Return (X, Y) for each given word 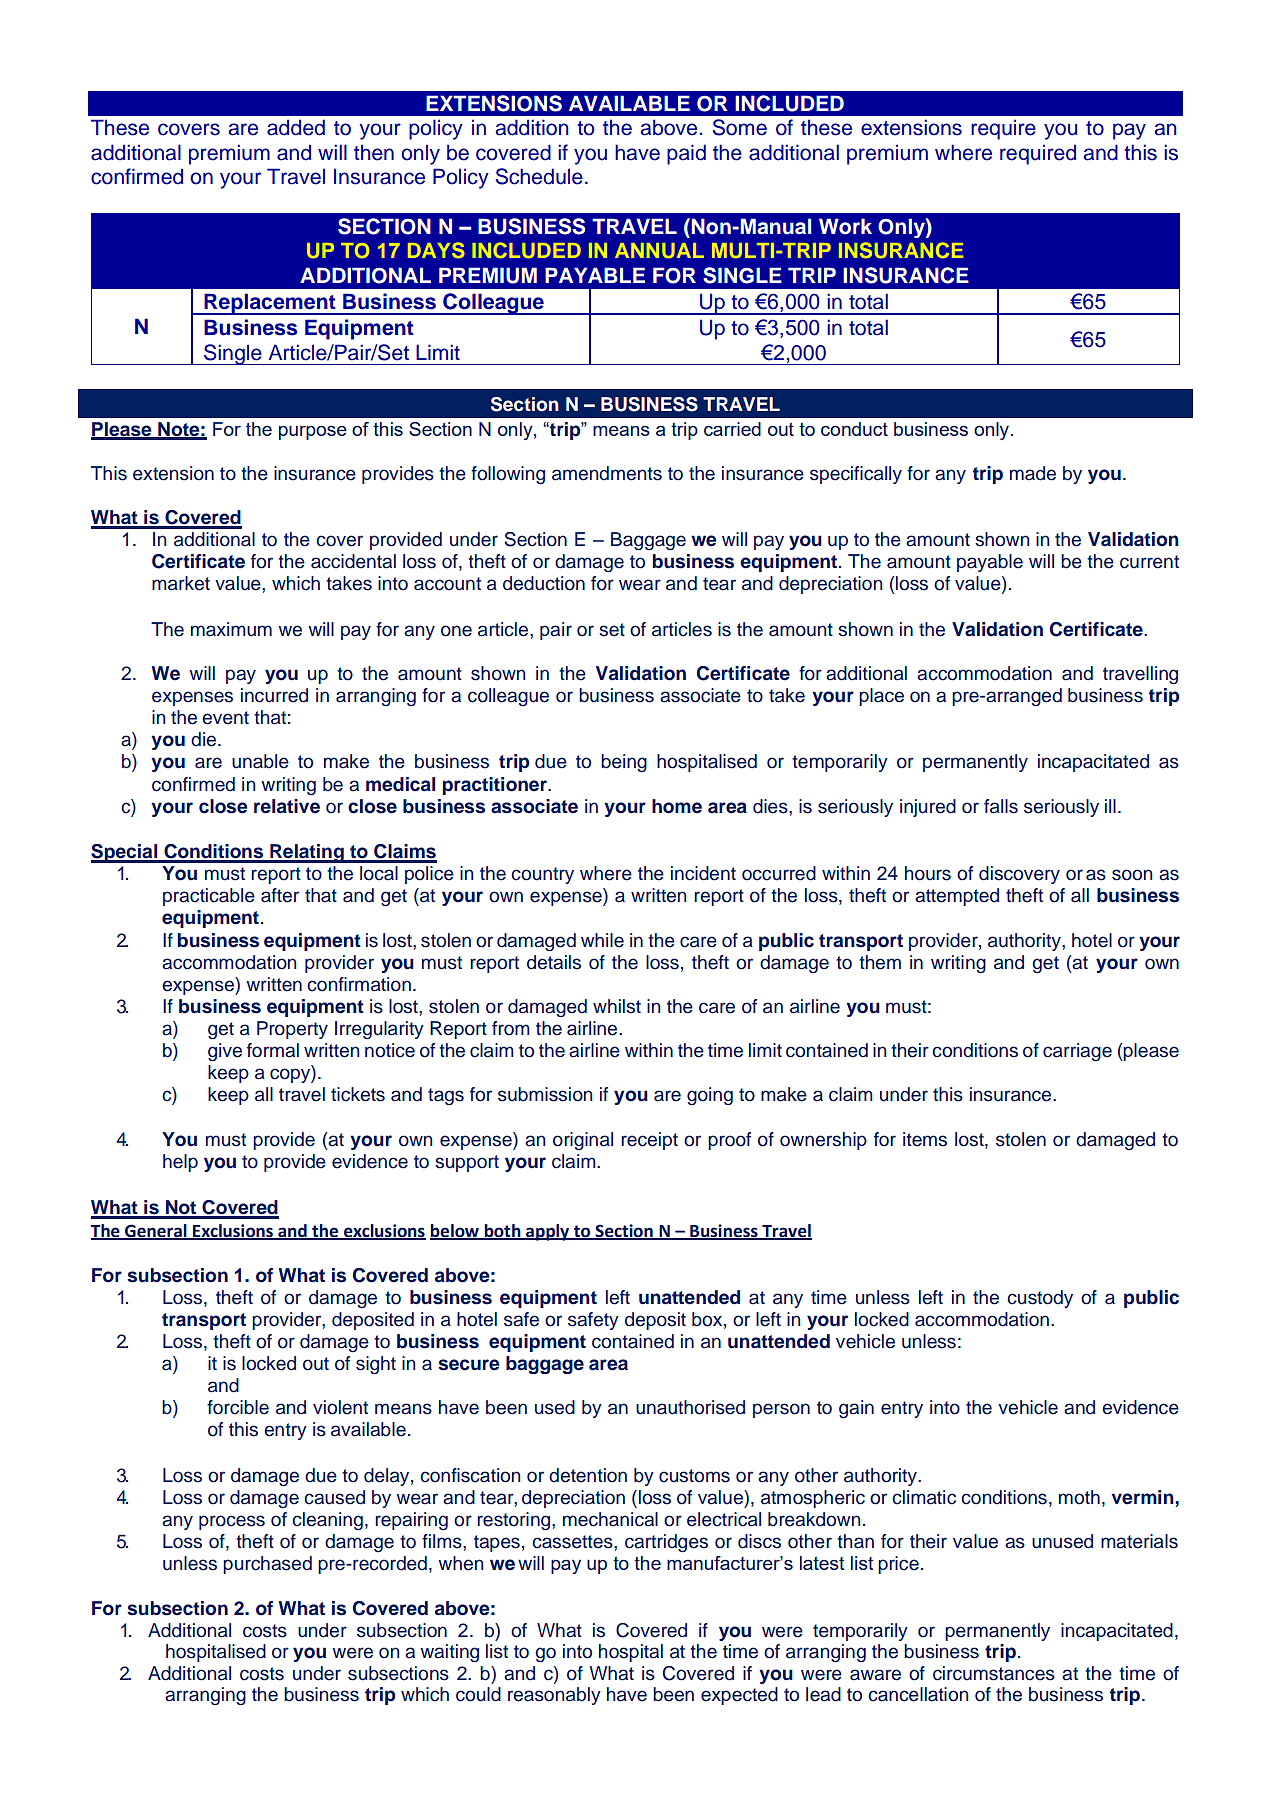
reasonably (554, 1696)
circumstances (994, 1673)
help (180, 1163)
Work (845, 226)
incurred (274, 695)
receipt (649, 1141)
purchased (267, 1565)
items (925, 1139)
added (296, 127)
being (624, 763)
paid (686, 154)
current (1149, 562)
